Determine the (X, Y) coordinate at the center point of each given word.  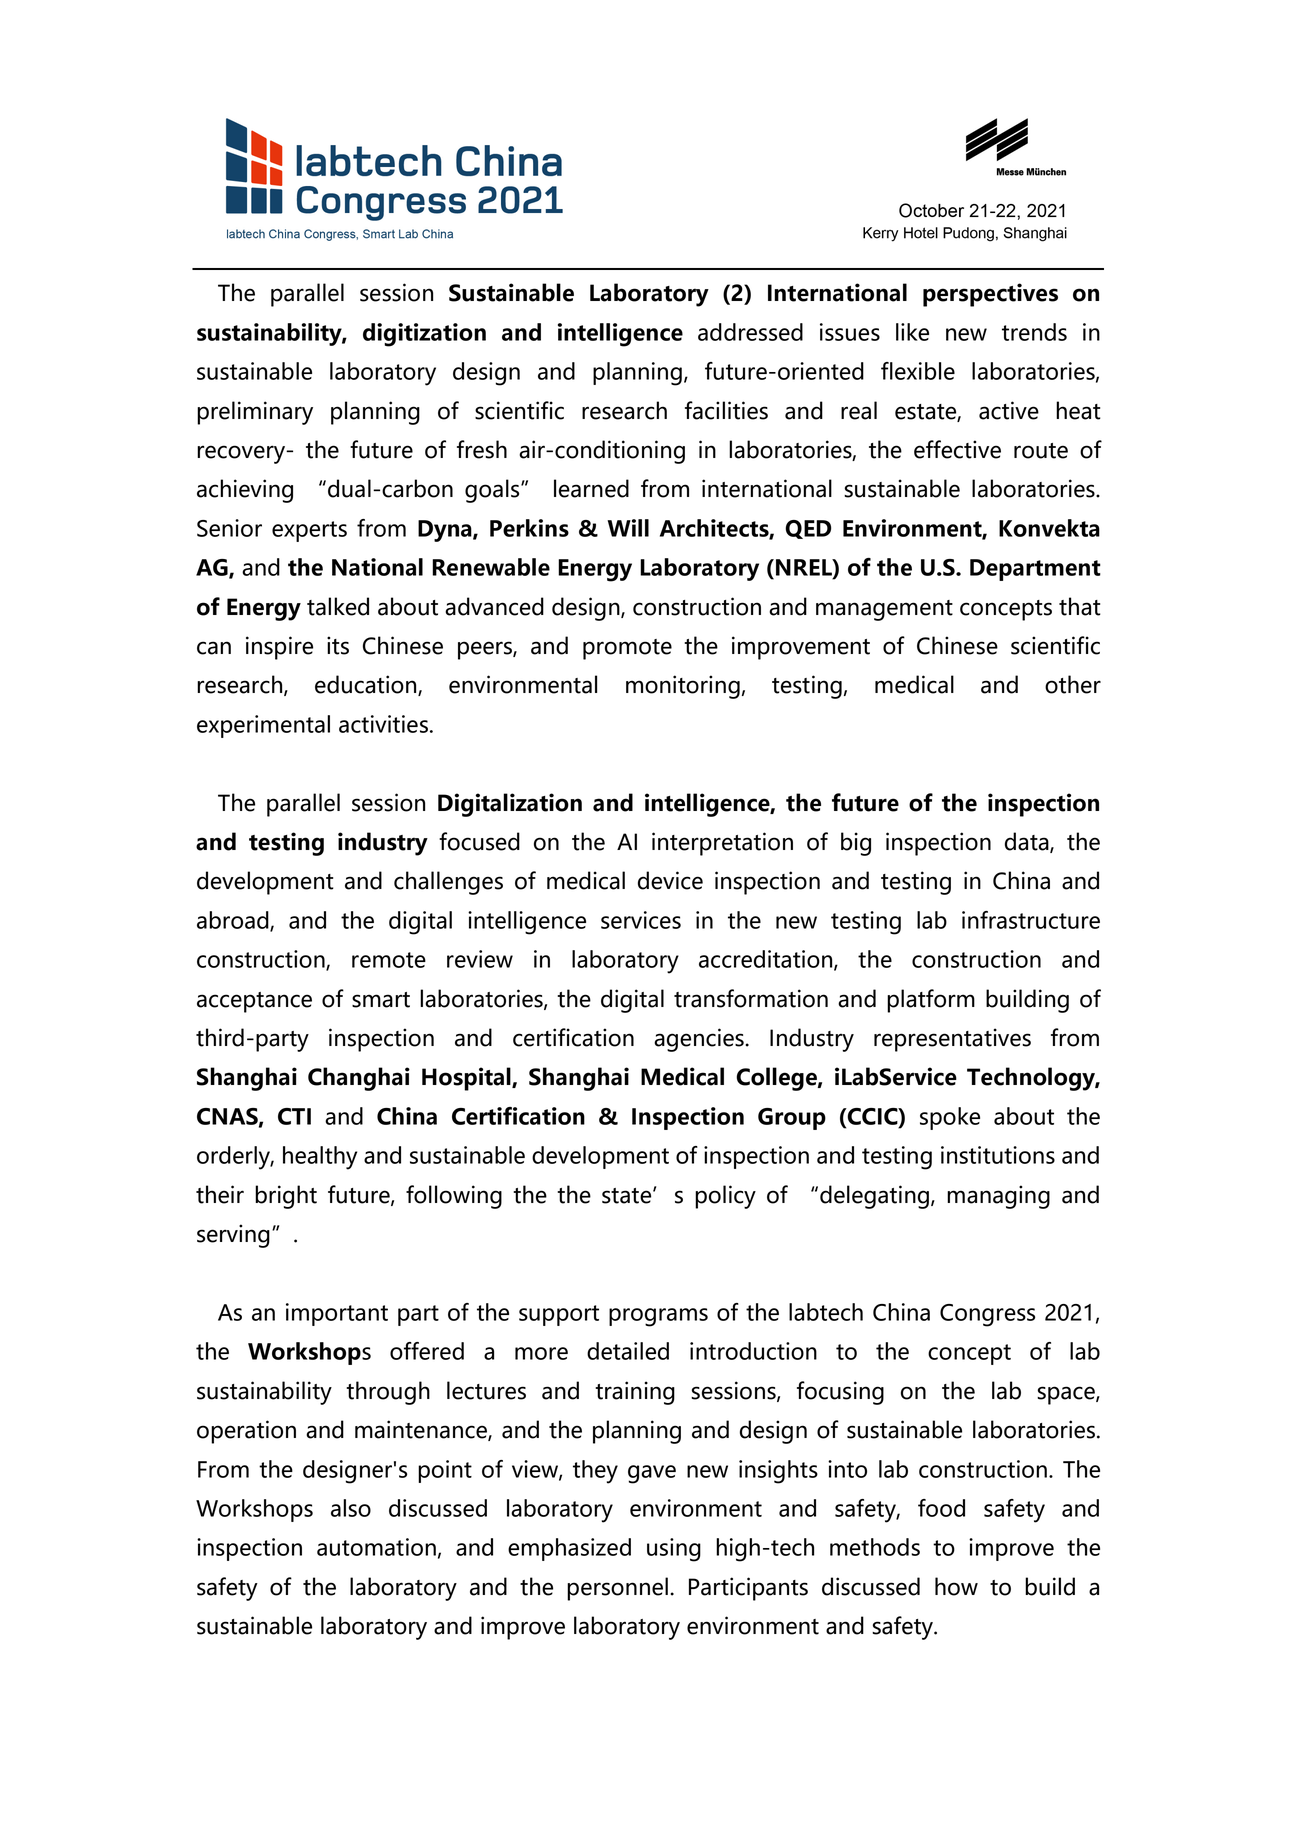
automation (376, 1547)
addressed (750, 332)
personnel (617, 1589)
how (956, 1586)
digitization (424, 335)
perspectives (990, 295)
